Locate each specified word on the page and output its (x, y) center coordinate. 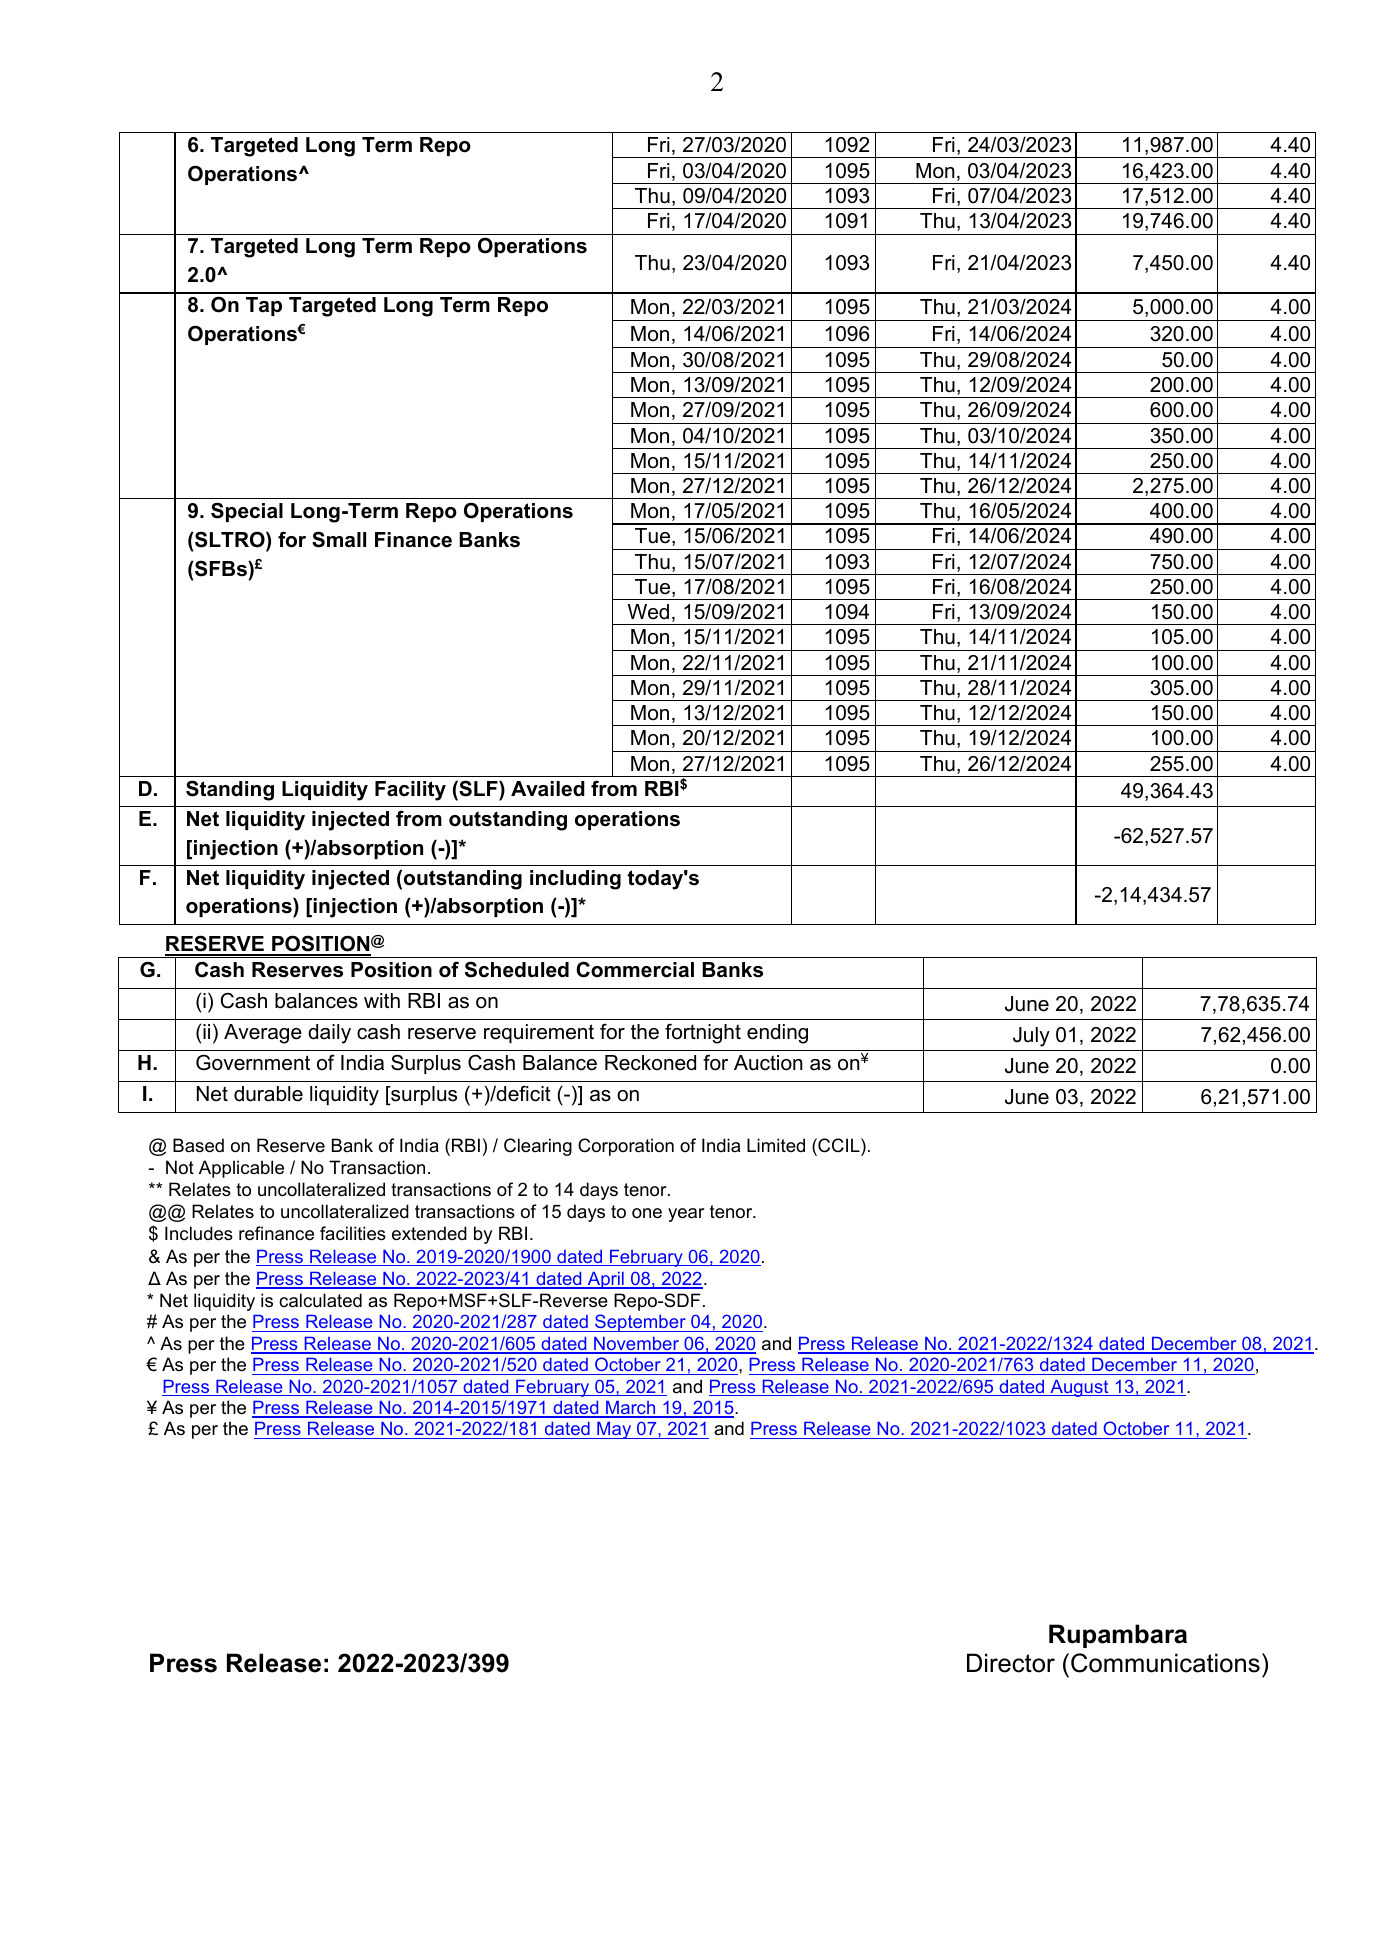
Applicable (241, 1169)
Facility (410, 791)
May (614, 1430)
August (1079, 1388)
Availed (548, 789)
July (1031, 1037)
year (686, 1215)
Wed (648, 612)
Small (339, 539)
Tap (264, 306)
